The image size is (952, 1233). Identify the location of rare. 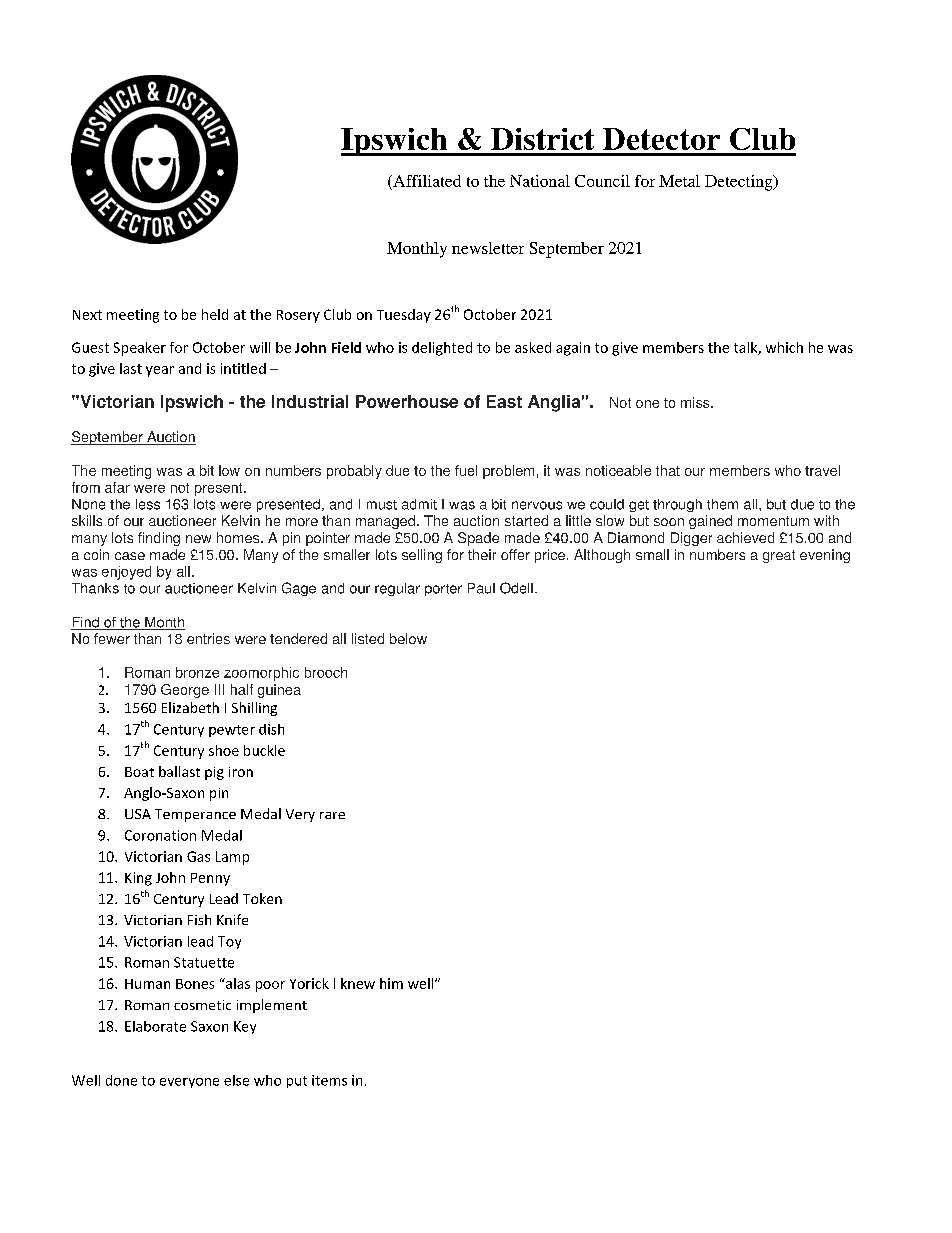
(332, 815).
